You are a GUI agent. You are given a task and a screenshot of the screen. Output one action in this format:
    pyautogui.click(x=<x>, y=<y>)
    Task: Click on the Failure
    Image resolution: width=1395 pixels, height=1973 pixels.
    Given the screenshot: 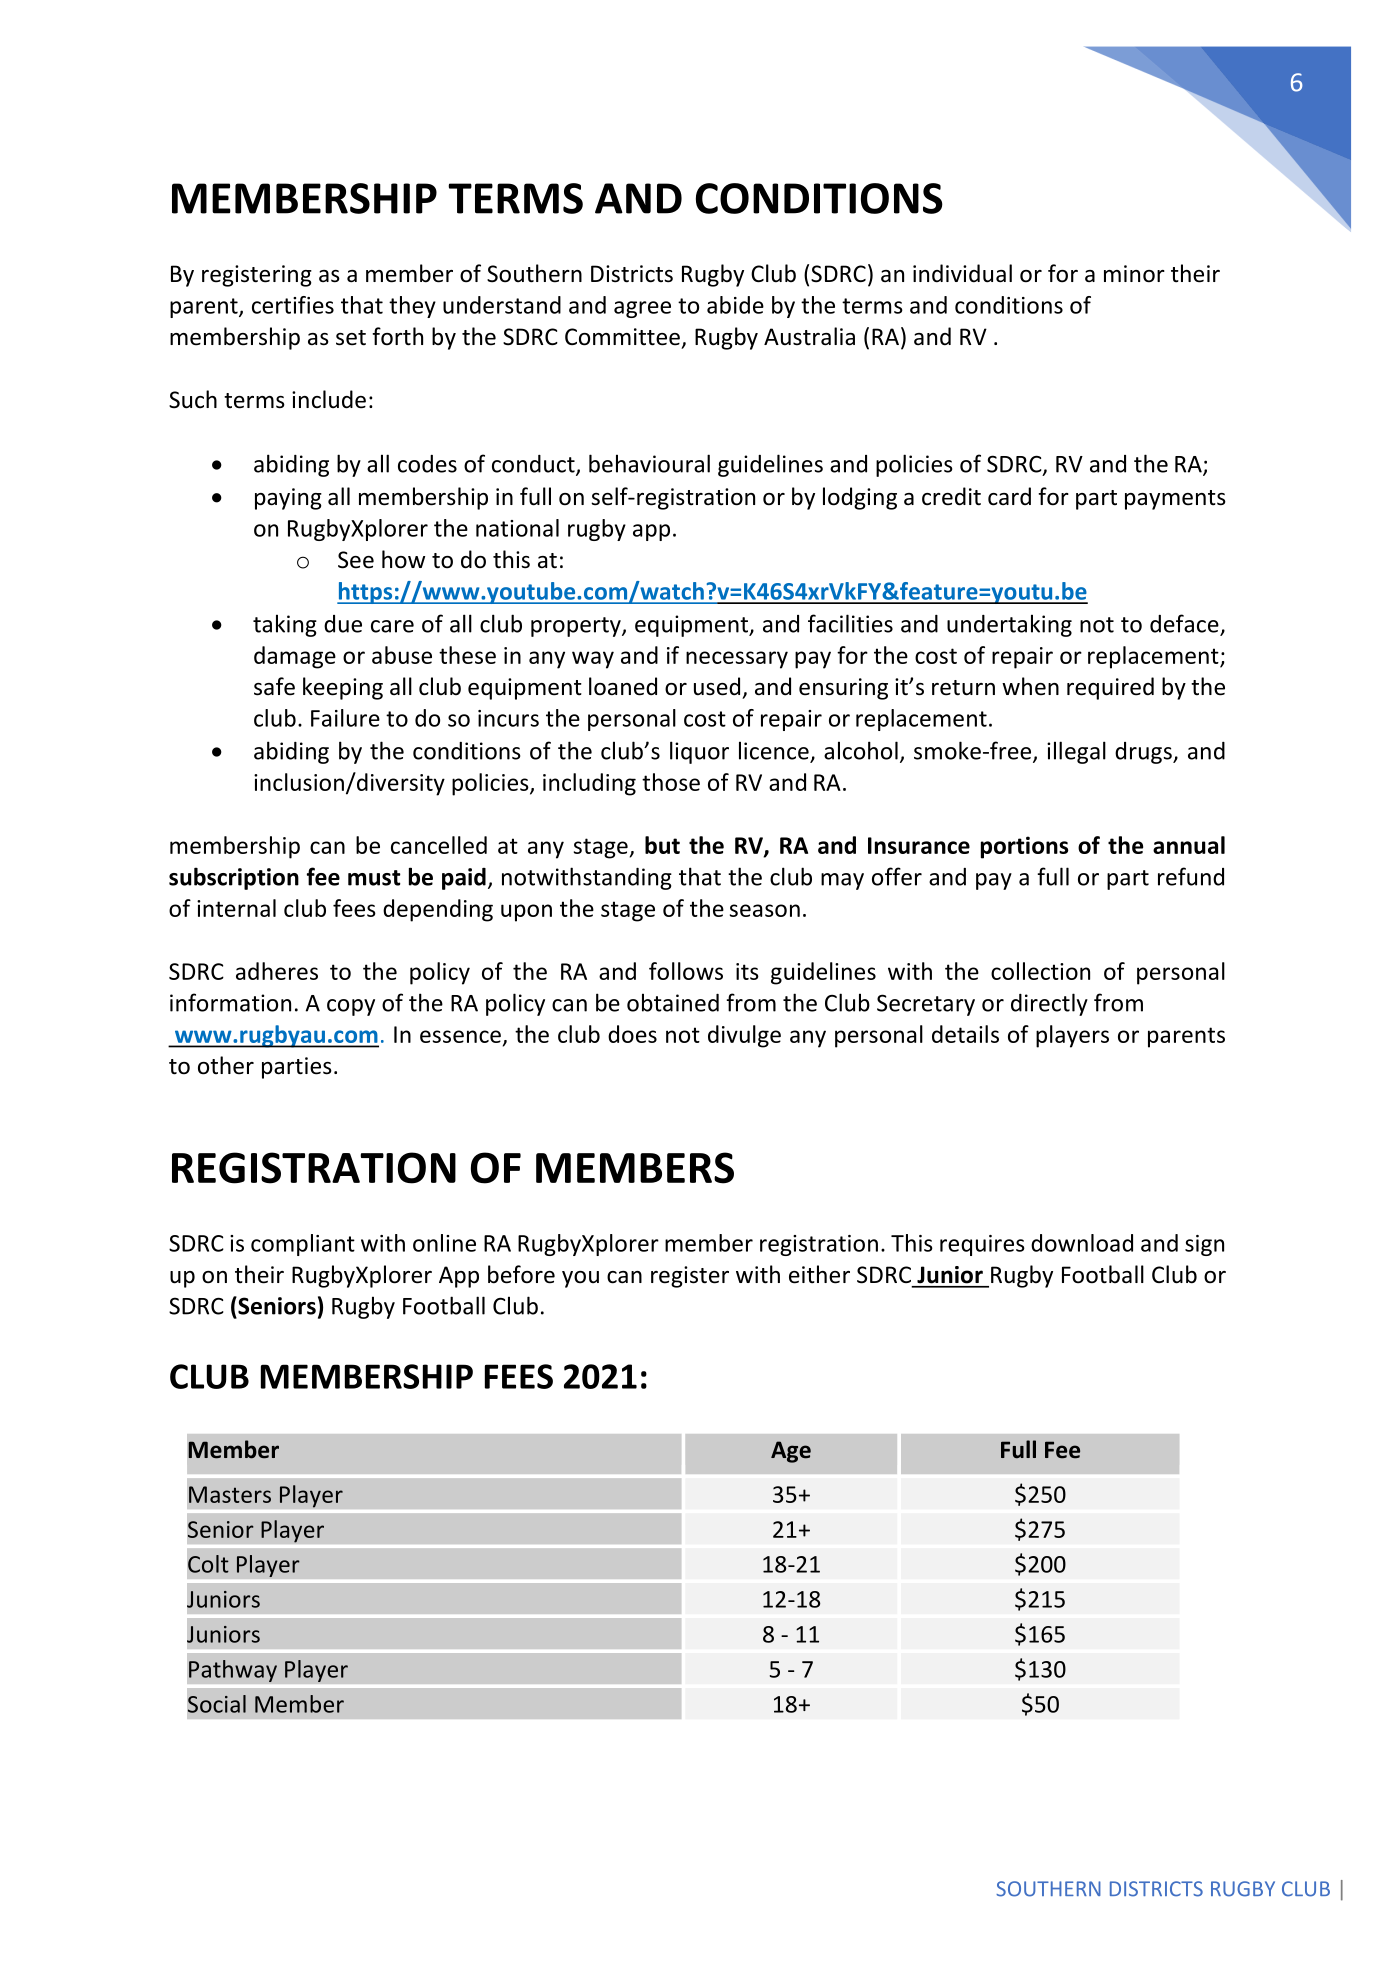 What is the action you would take?
    pyautogui.click(x=345, y=718)
